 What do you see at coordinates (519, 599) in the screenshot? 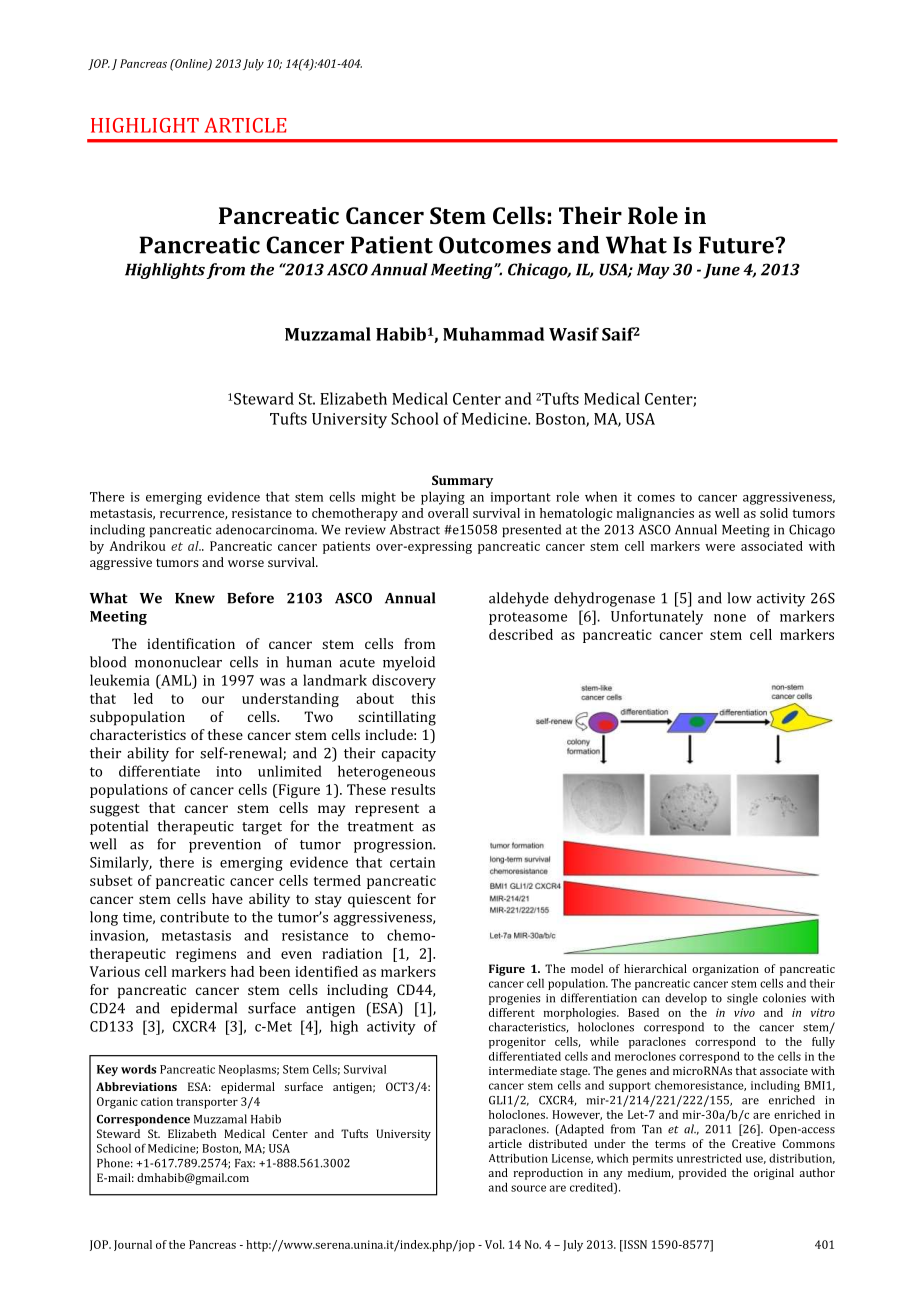
I see `aldehyde` at bounding box center [519, 599].
